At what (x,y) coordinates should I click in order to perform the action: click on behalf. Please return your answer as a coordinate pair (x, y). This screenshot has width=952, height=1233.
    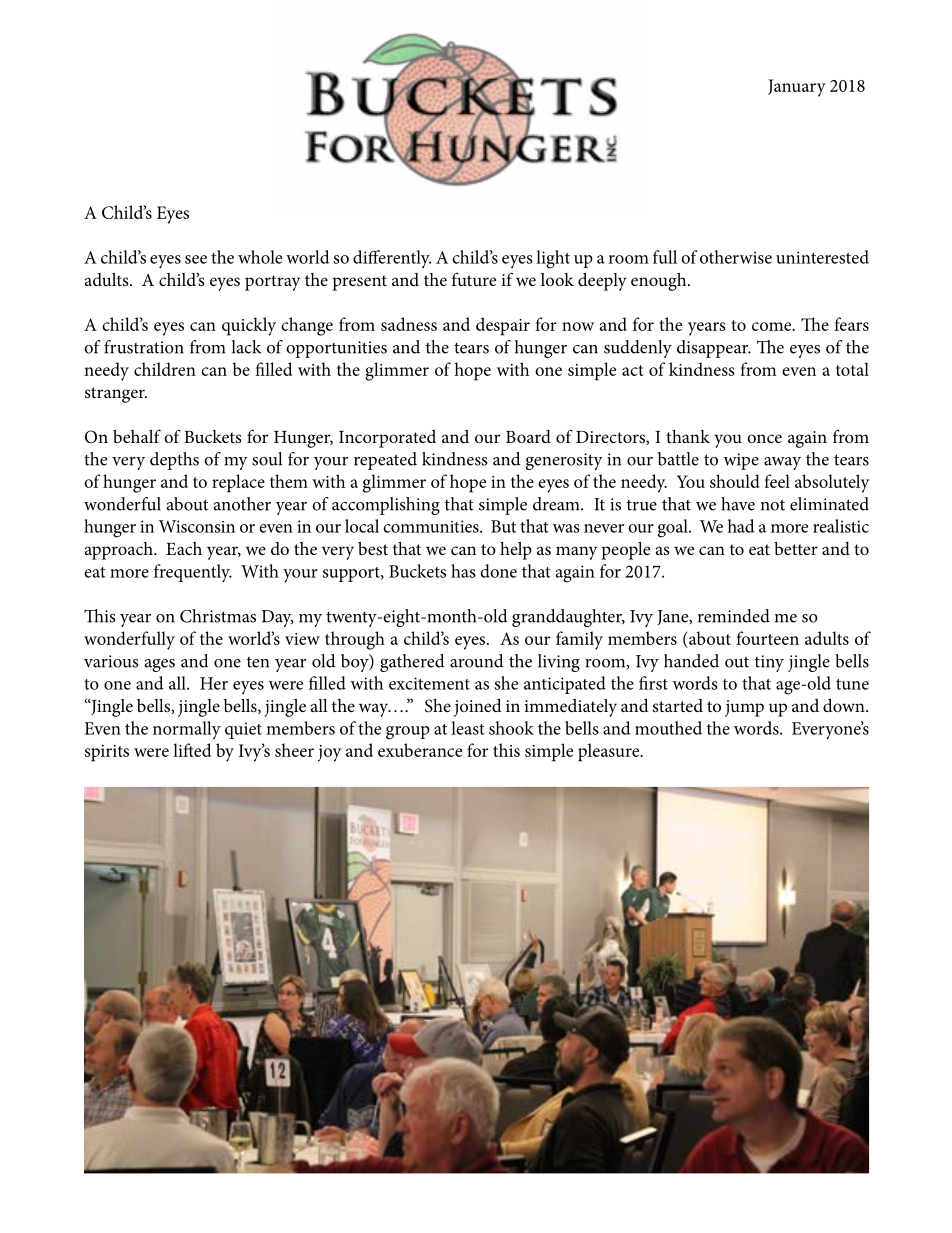
    Looking at the image, I should click on (137, 436).
